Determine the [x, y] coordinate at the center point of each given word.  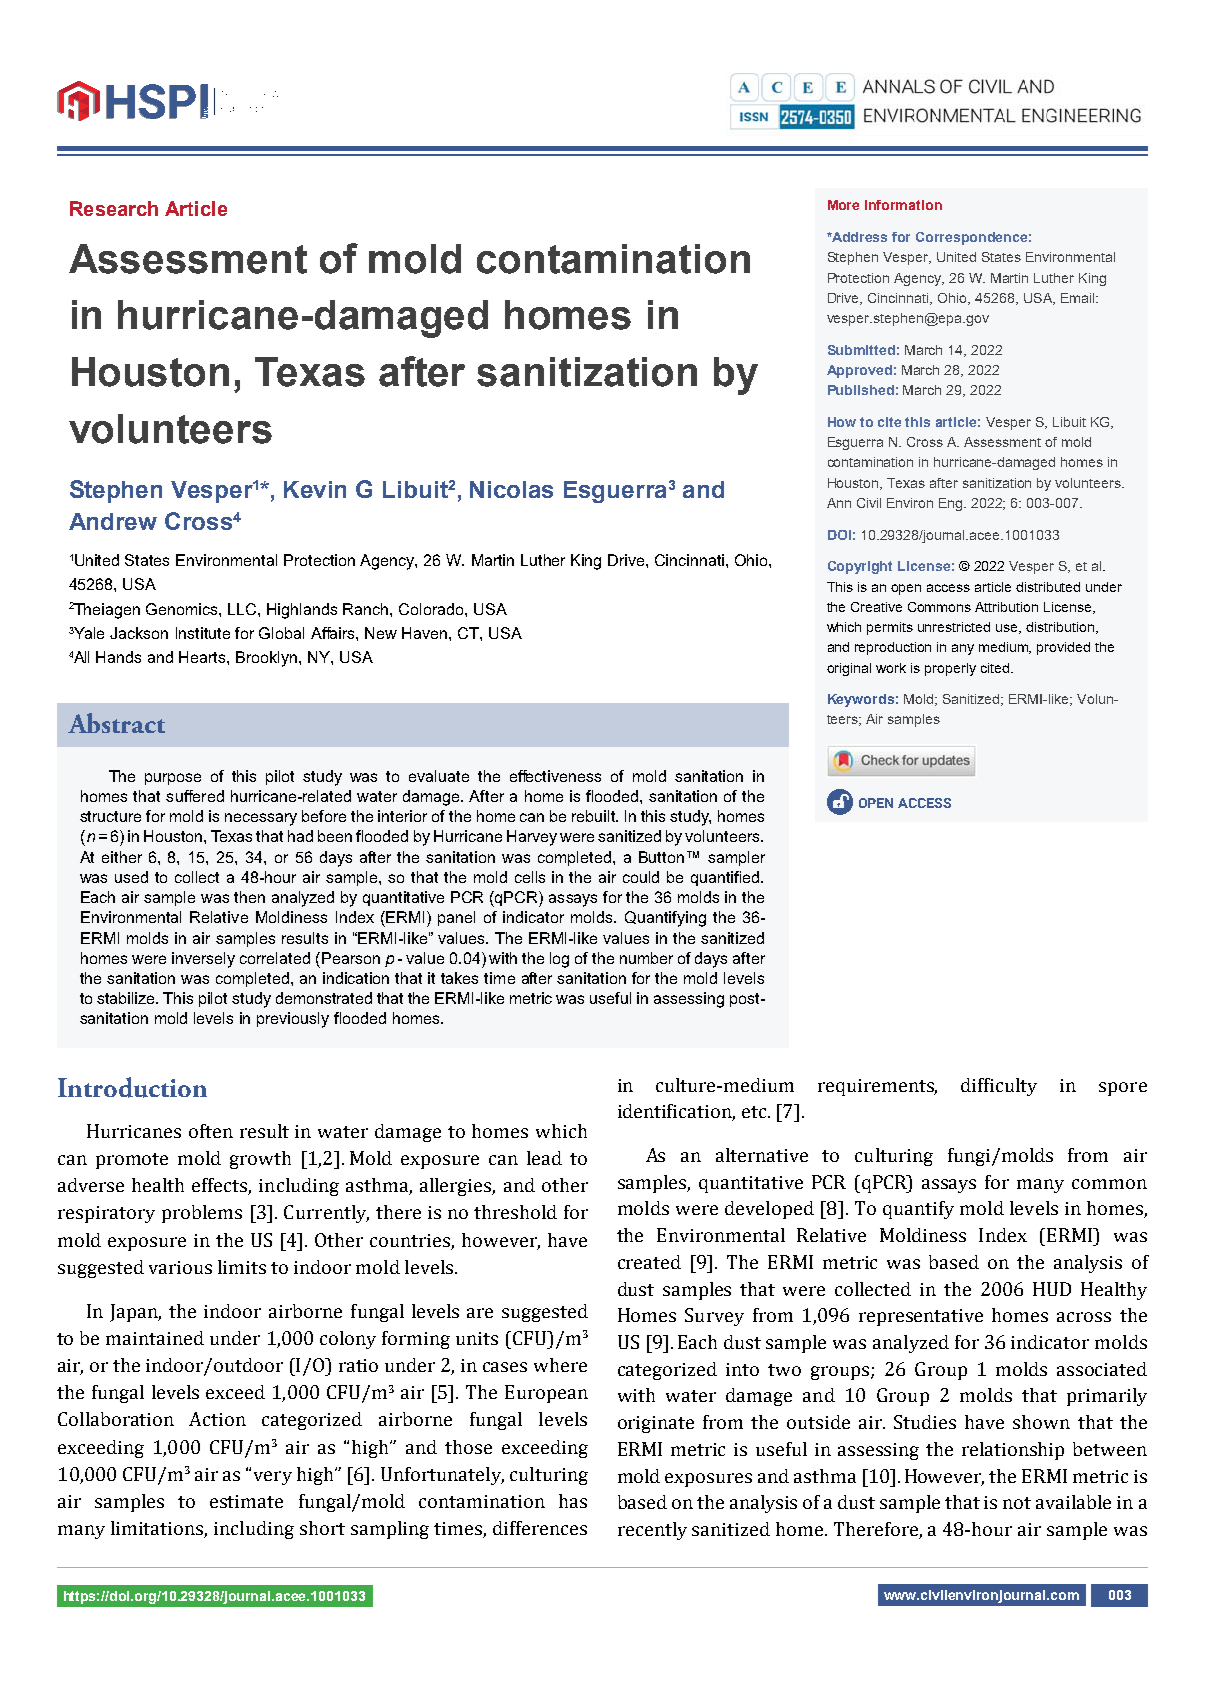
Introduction [132, 1087]
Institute [203, 633]
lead [544, 1158]
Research [114, 208]
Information [903, 205]
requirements [877, 1087]
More [843, 205]
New [381, 633]
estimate [246, 1501]
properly [950, 669]
